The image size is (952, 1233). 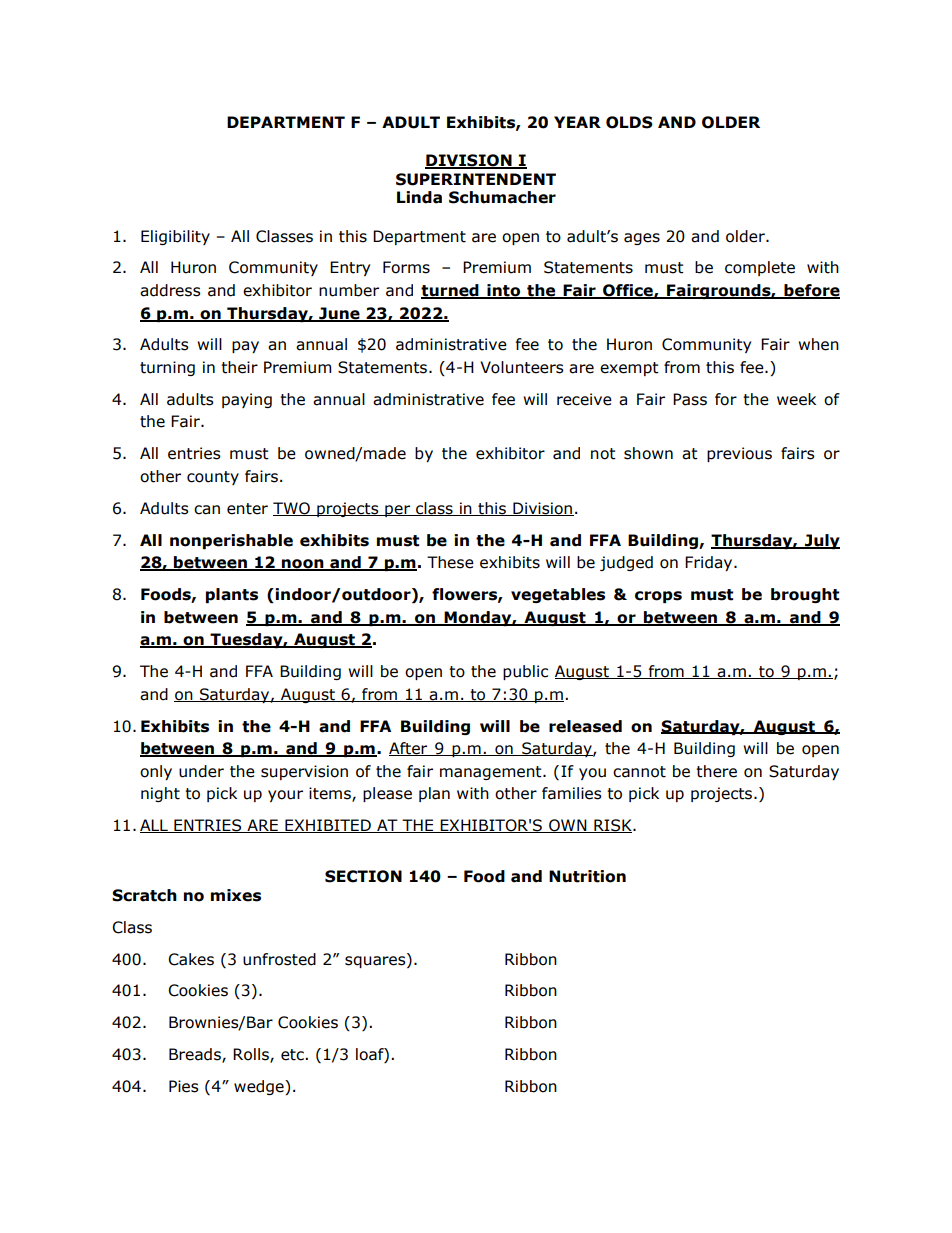 What do you see at coordinates (252, 1055) in the document?
I see `Rolls` at bounding box center [252, 1055].
